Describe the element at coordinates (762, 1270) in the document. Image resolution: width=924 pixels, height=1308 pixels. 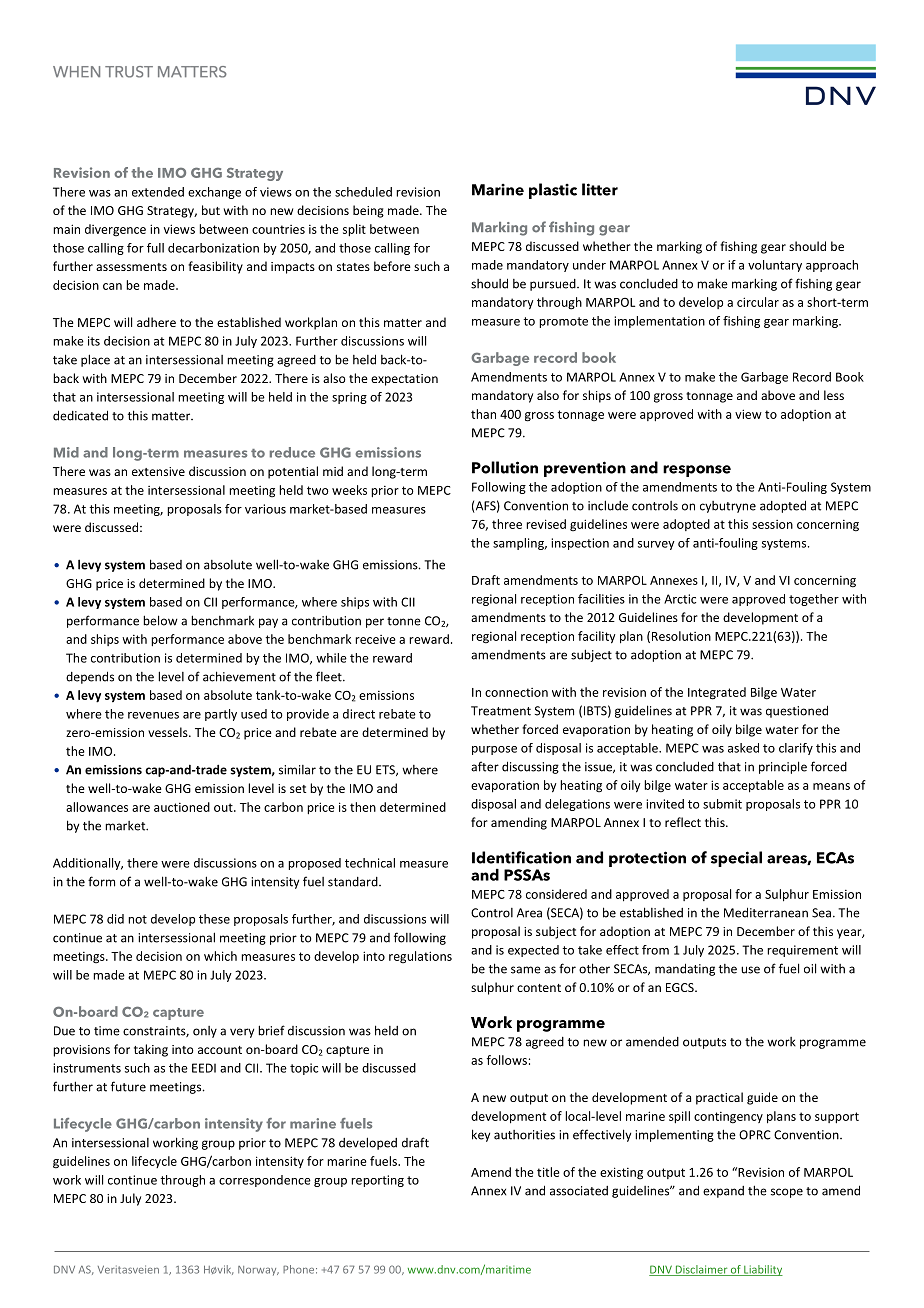
I see `Liability` at that location.
